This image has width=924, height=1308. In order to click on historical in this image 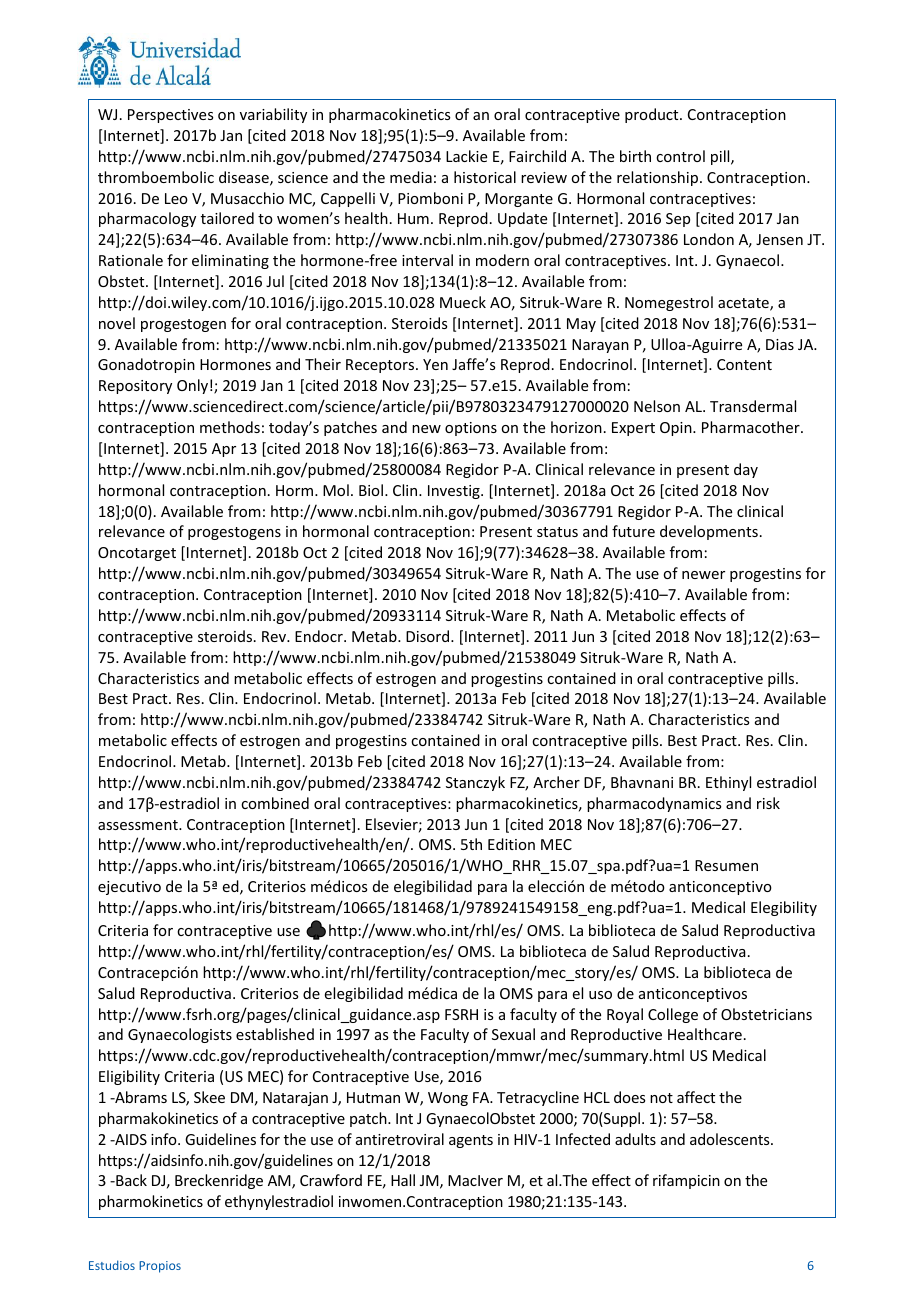, I will do `click(485, 177)`.
